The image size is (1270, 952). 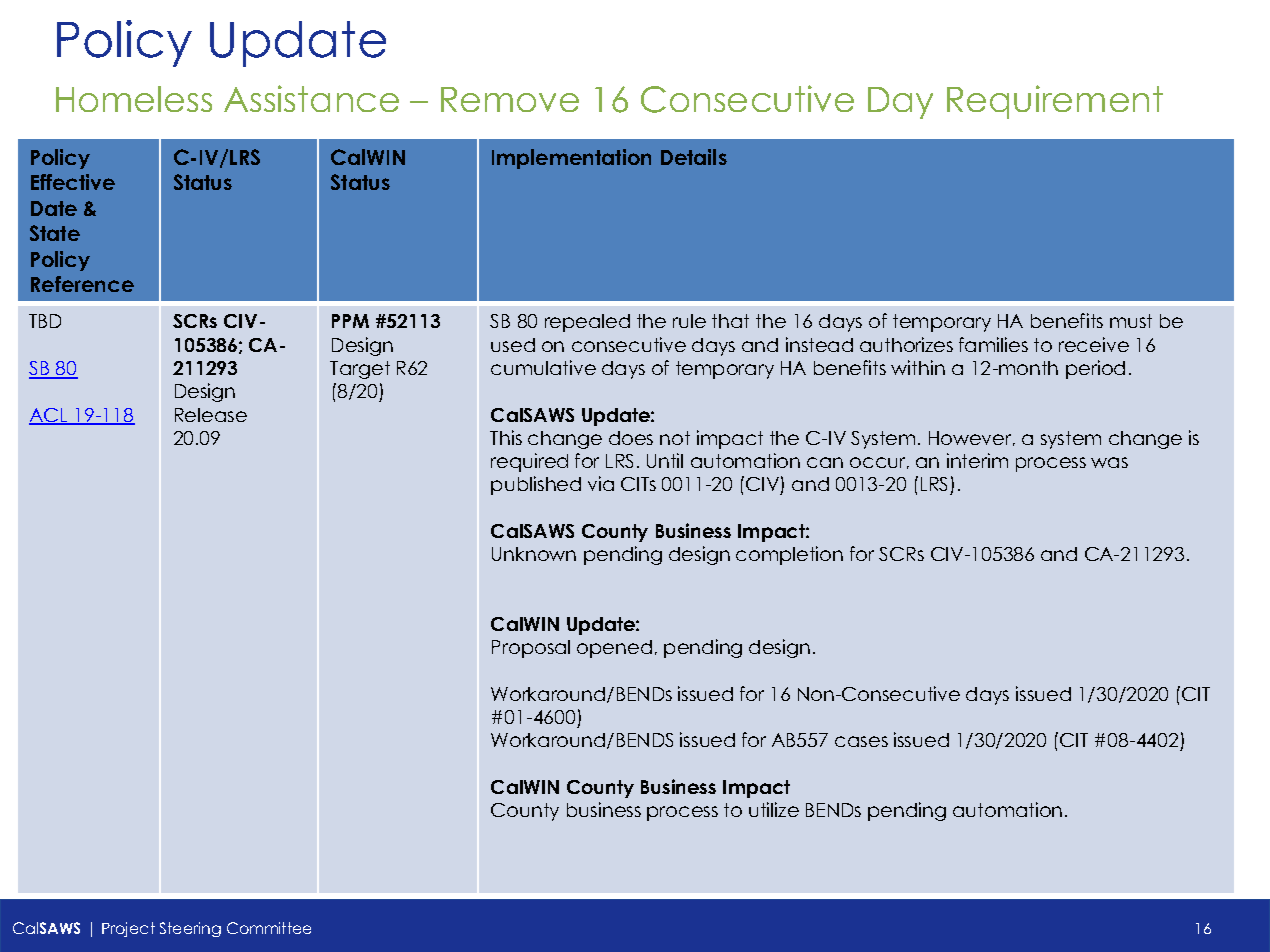 What do you see at coordinates (571, 159) in the screenshot?
I see `Implementation` at bounding box center [571, 159].
